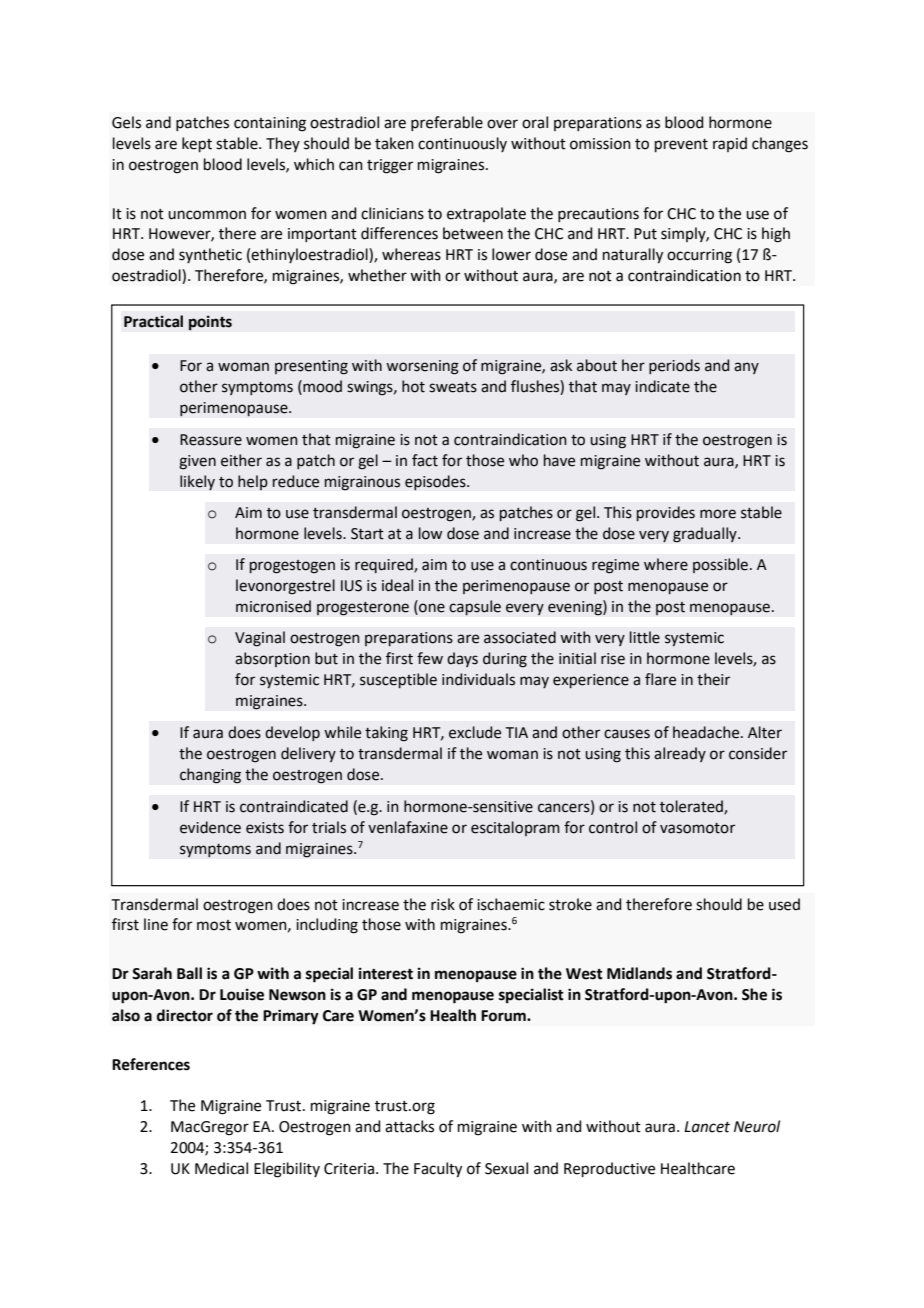 The width and height of the document is (924, 1308). What do you see at coordinates (197, 144) in the document?
I see `kept` at bounding box center [197, 144].
